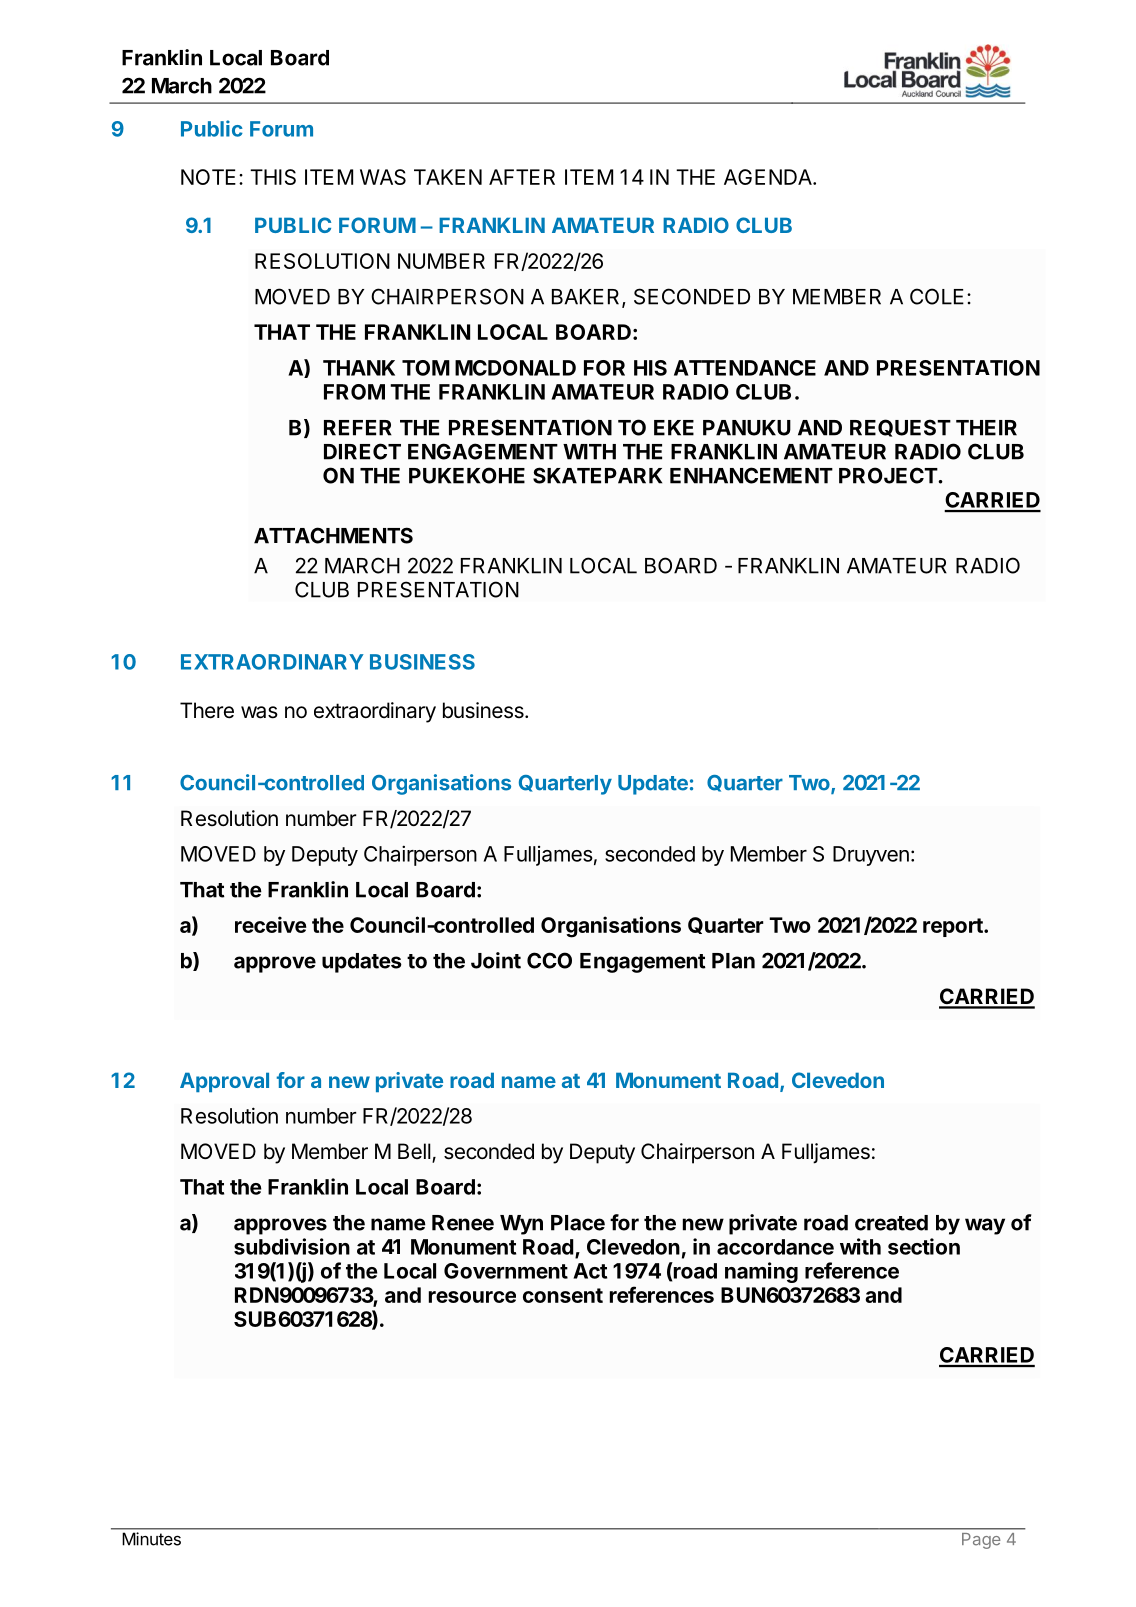  What do you see at coordinates (151, 1539) in the screenshot?
I see `Minutes` at bounding box center [151, 1539].
